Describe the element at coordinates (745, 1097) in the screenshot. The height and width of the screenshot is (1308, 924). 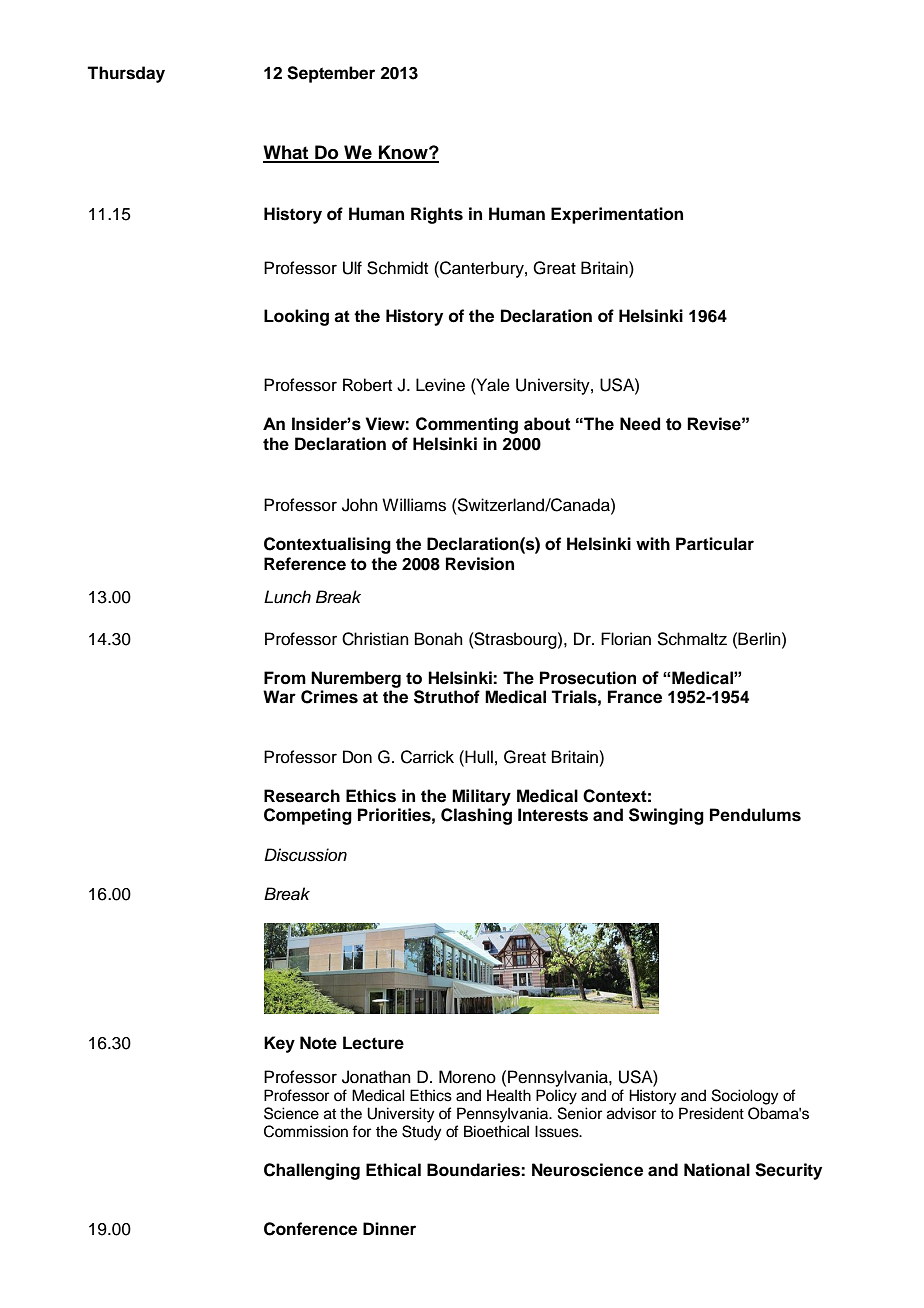
I see `Sociology` at that location.
